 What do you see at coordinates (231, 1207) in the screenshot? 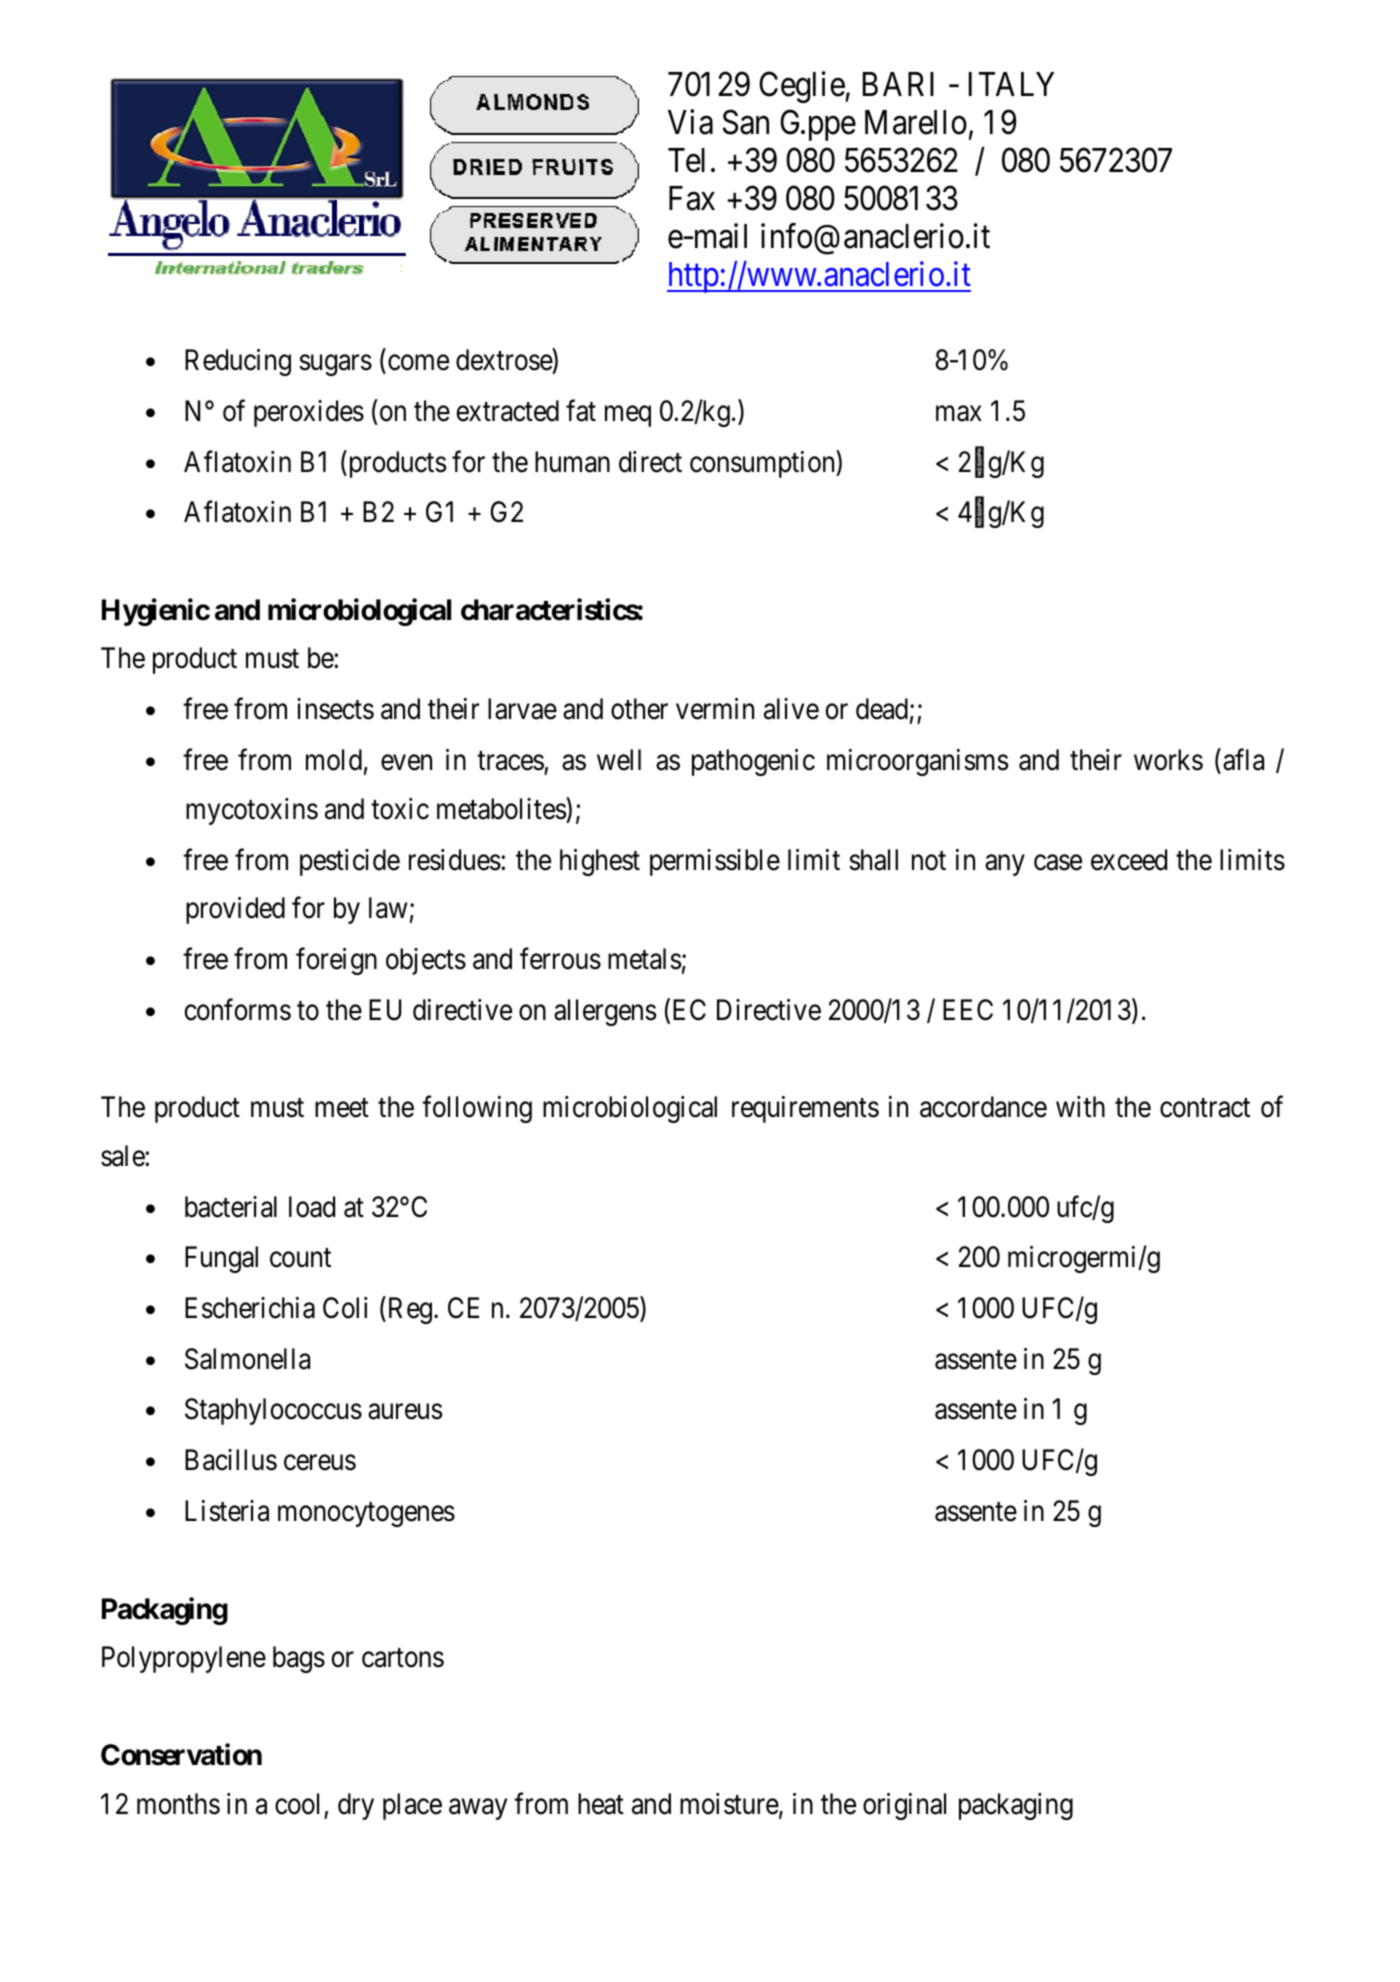
I see `bacterial` at bounding box center [231, 1207].
